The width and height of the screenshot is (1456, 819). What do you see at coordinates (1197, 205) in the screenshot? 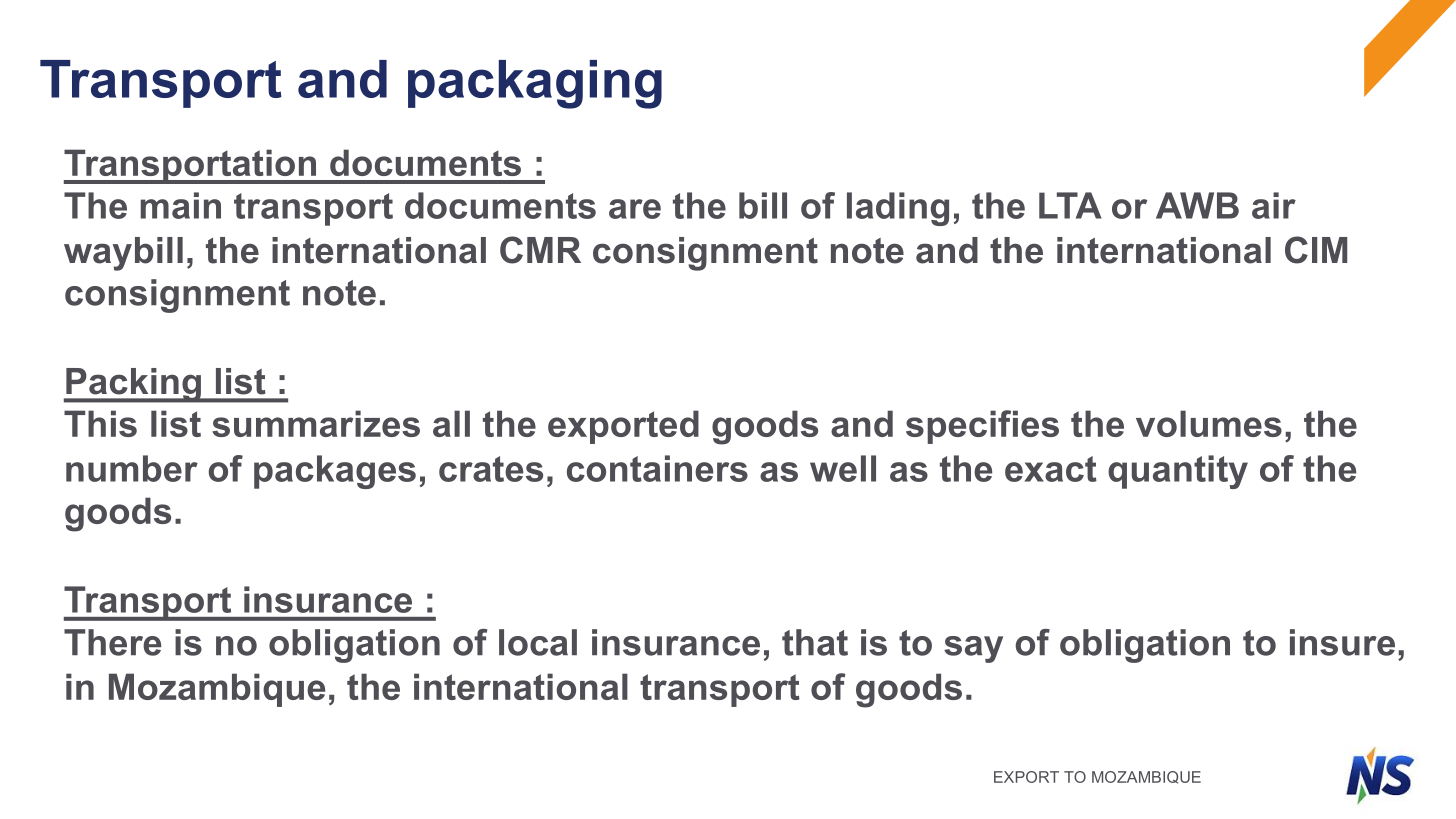
I see `AWB` at bounding box center [1197, 205].
